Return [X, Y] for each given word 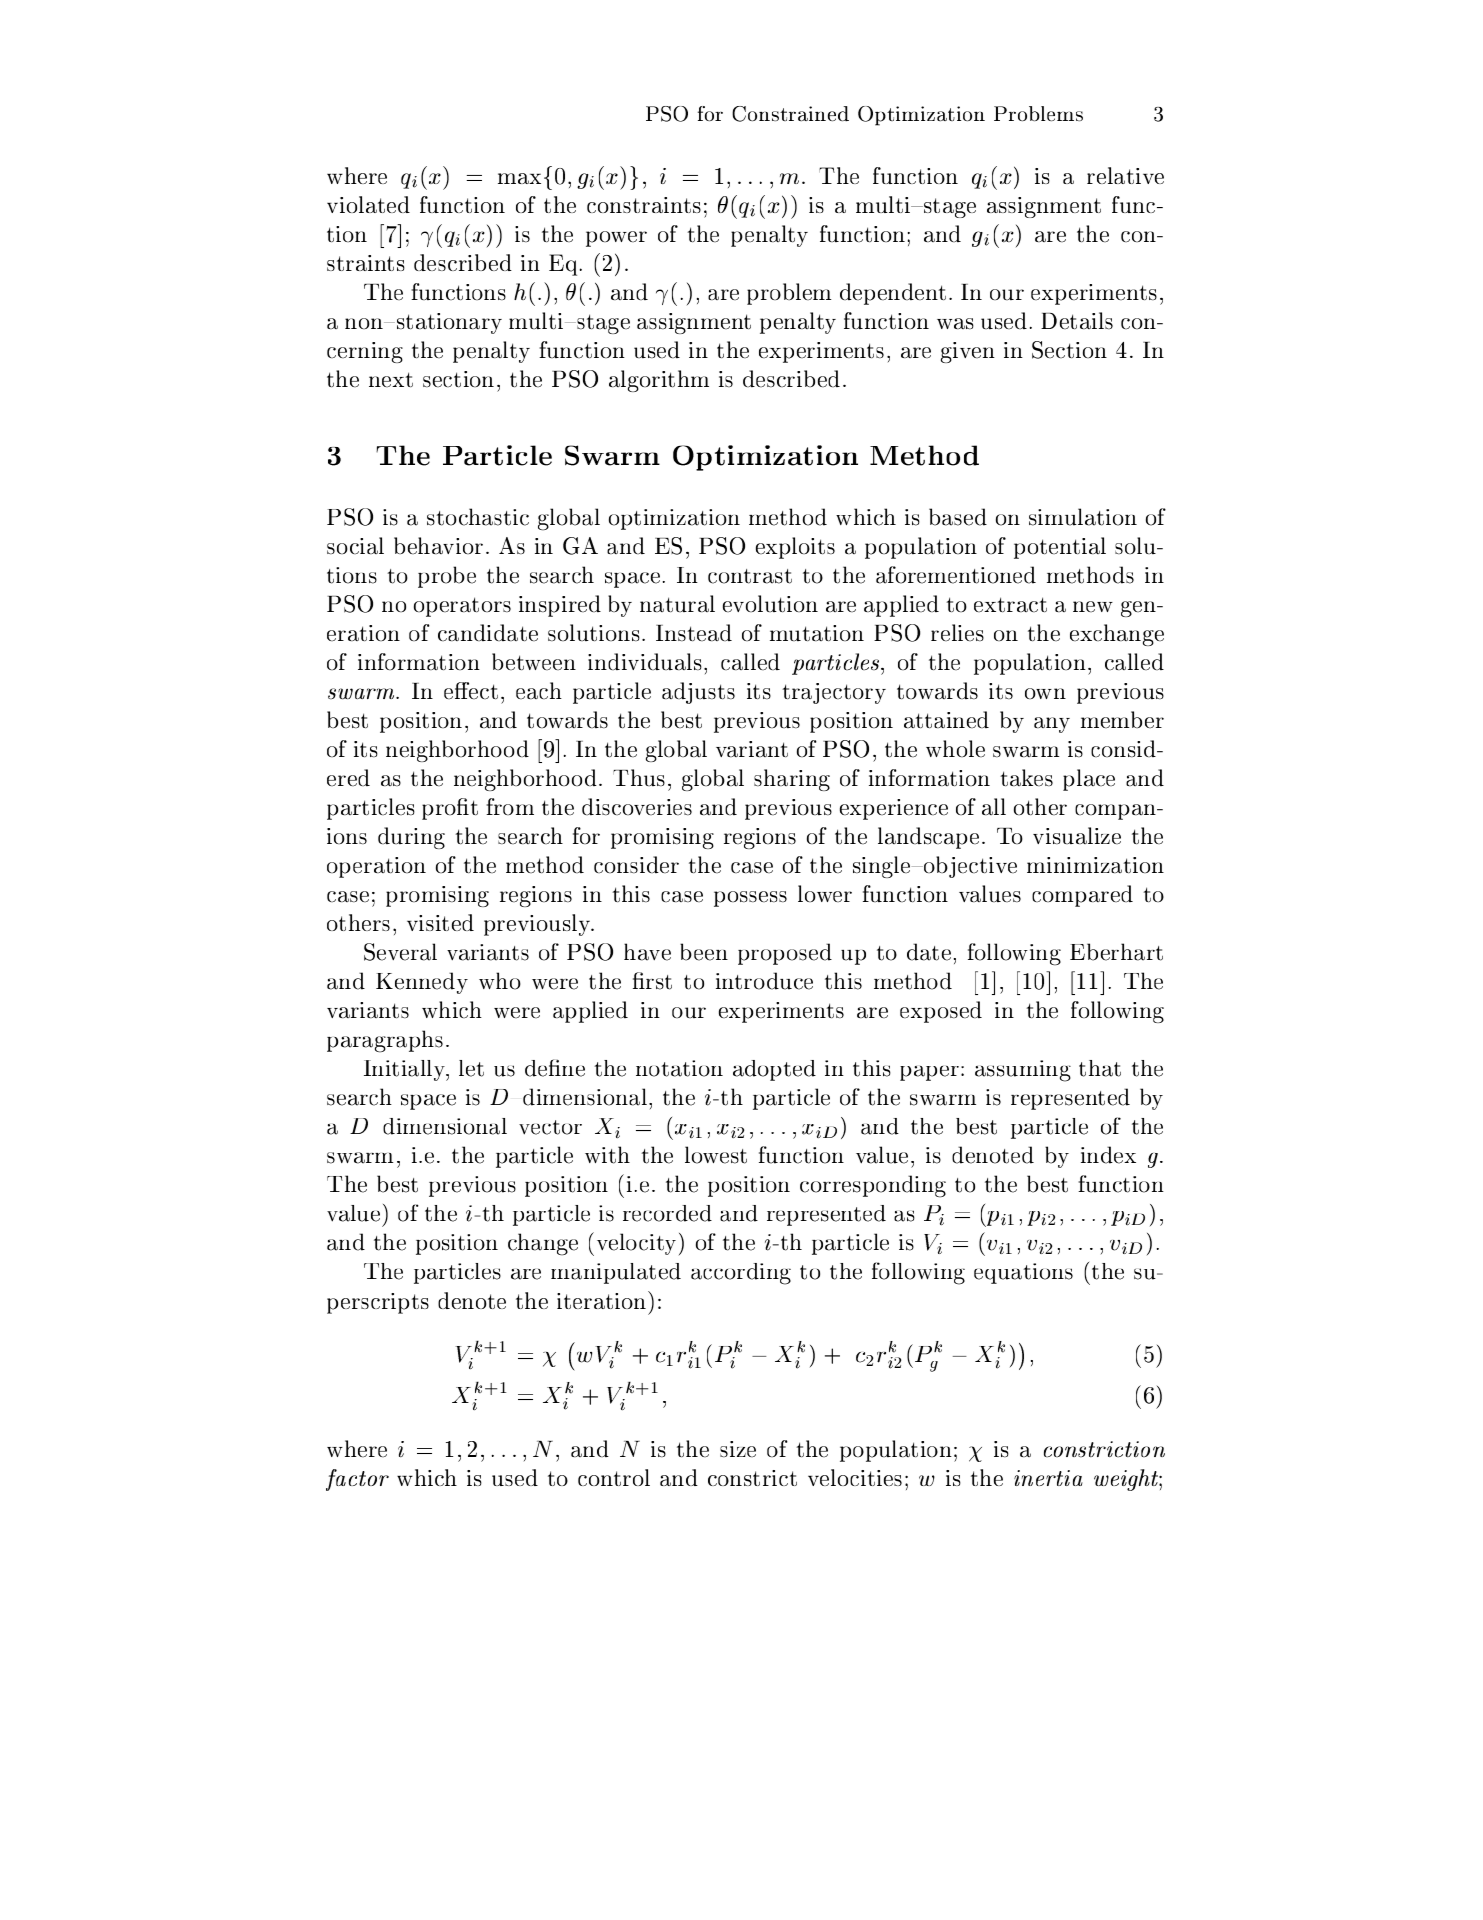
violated [368, 204]
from [510, 806]
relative [1125, 175]
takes [1026, 777]
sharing [792, 780]
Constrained [790, 114]
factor [357, 1480]
